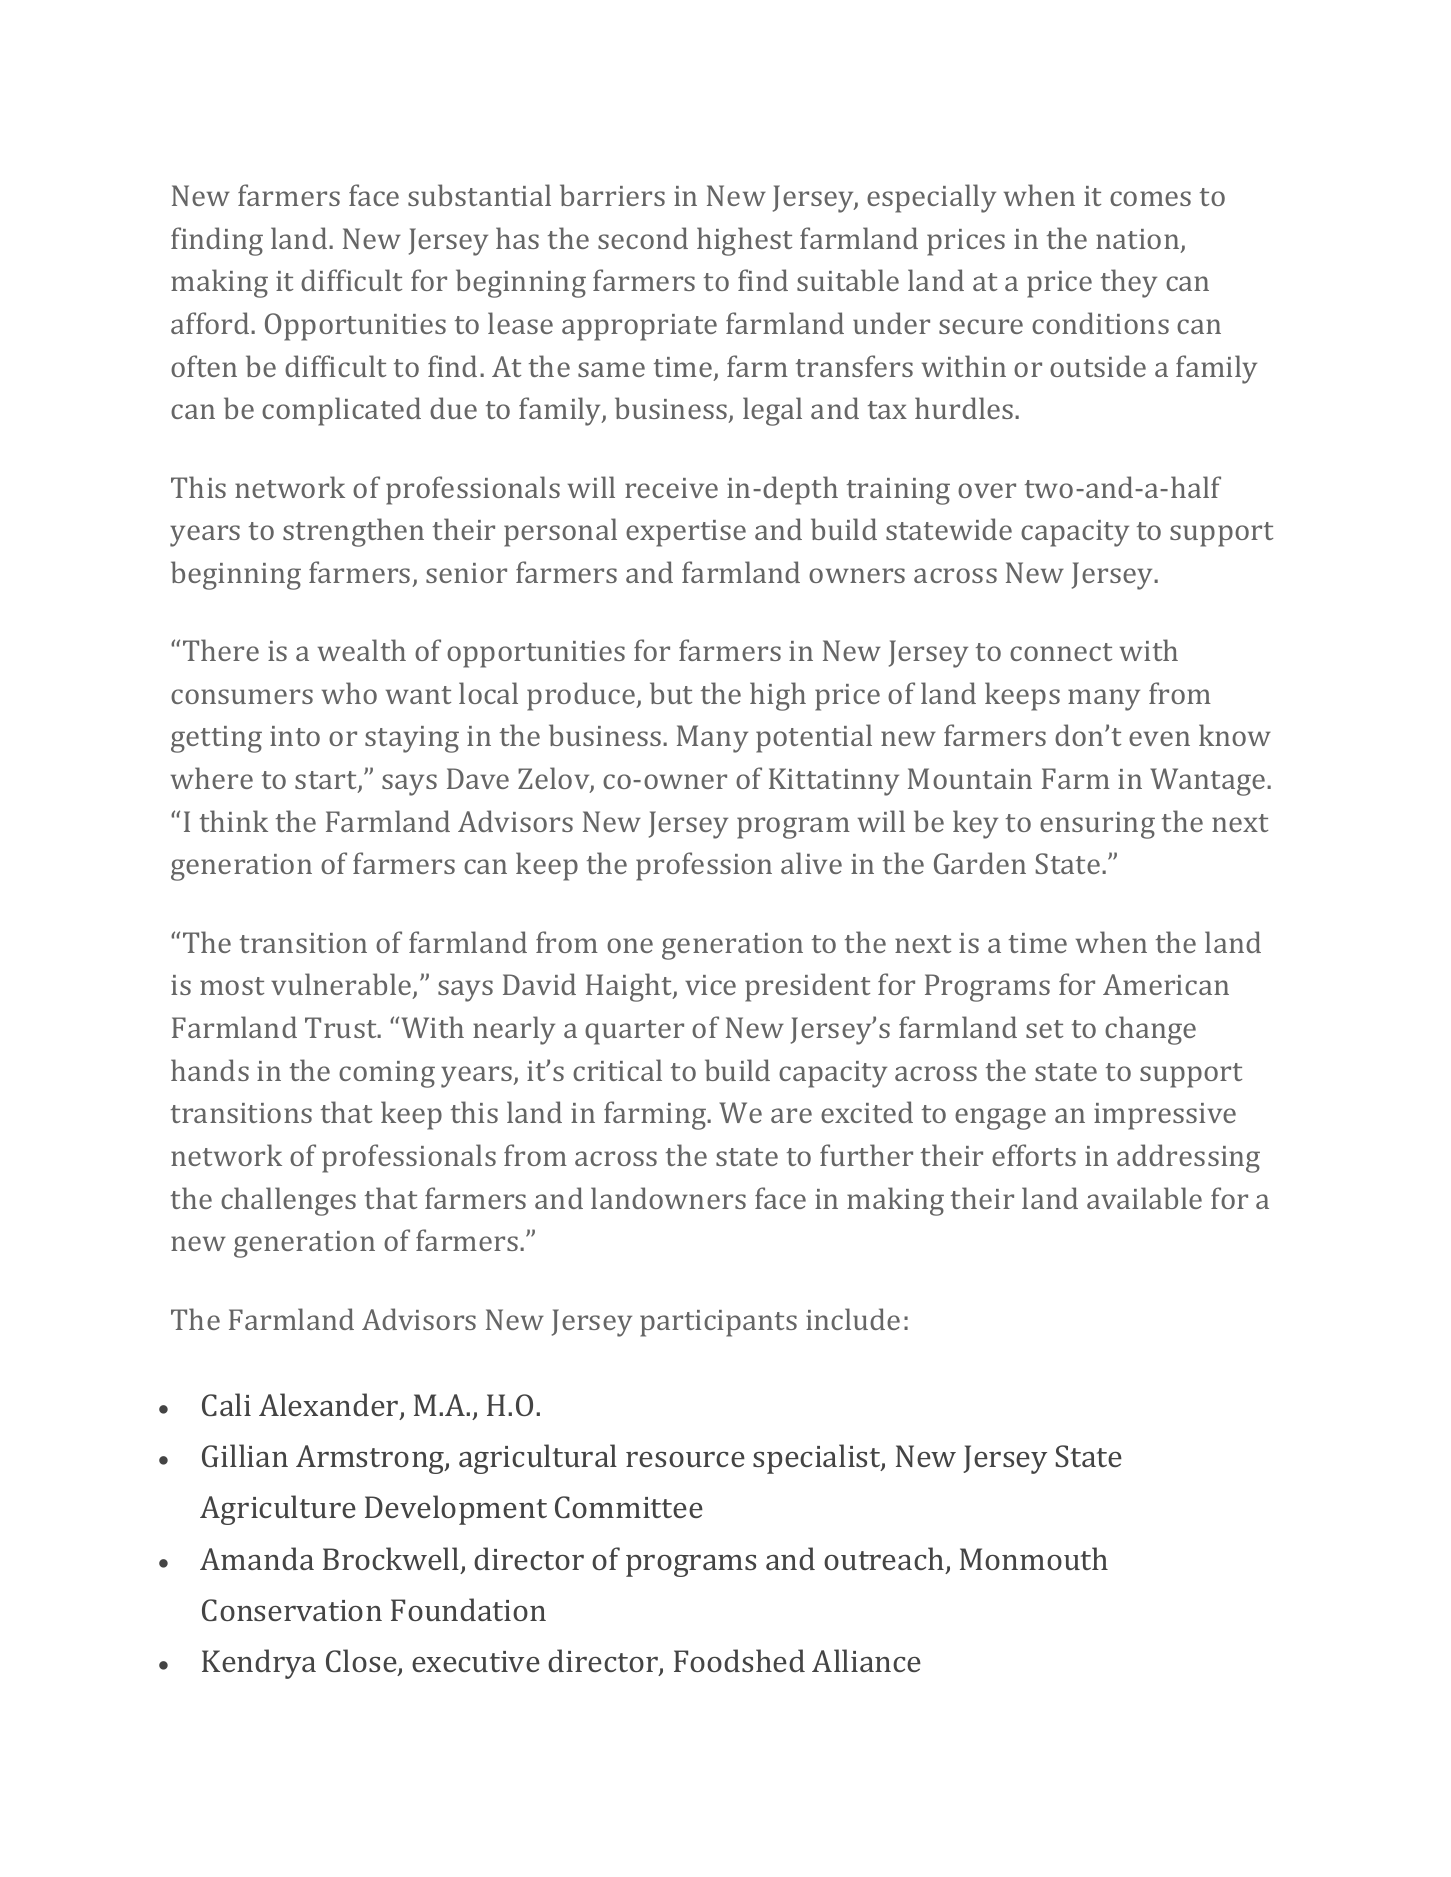  Describe the element at coordinates (814, 738) in the screenshot. I see `potential` at that location.
